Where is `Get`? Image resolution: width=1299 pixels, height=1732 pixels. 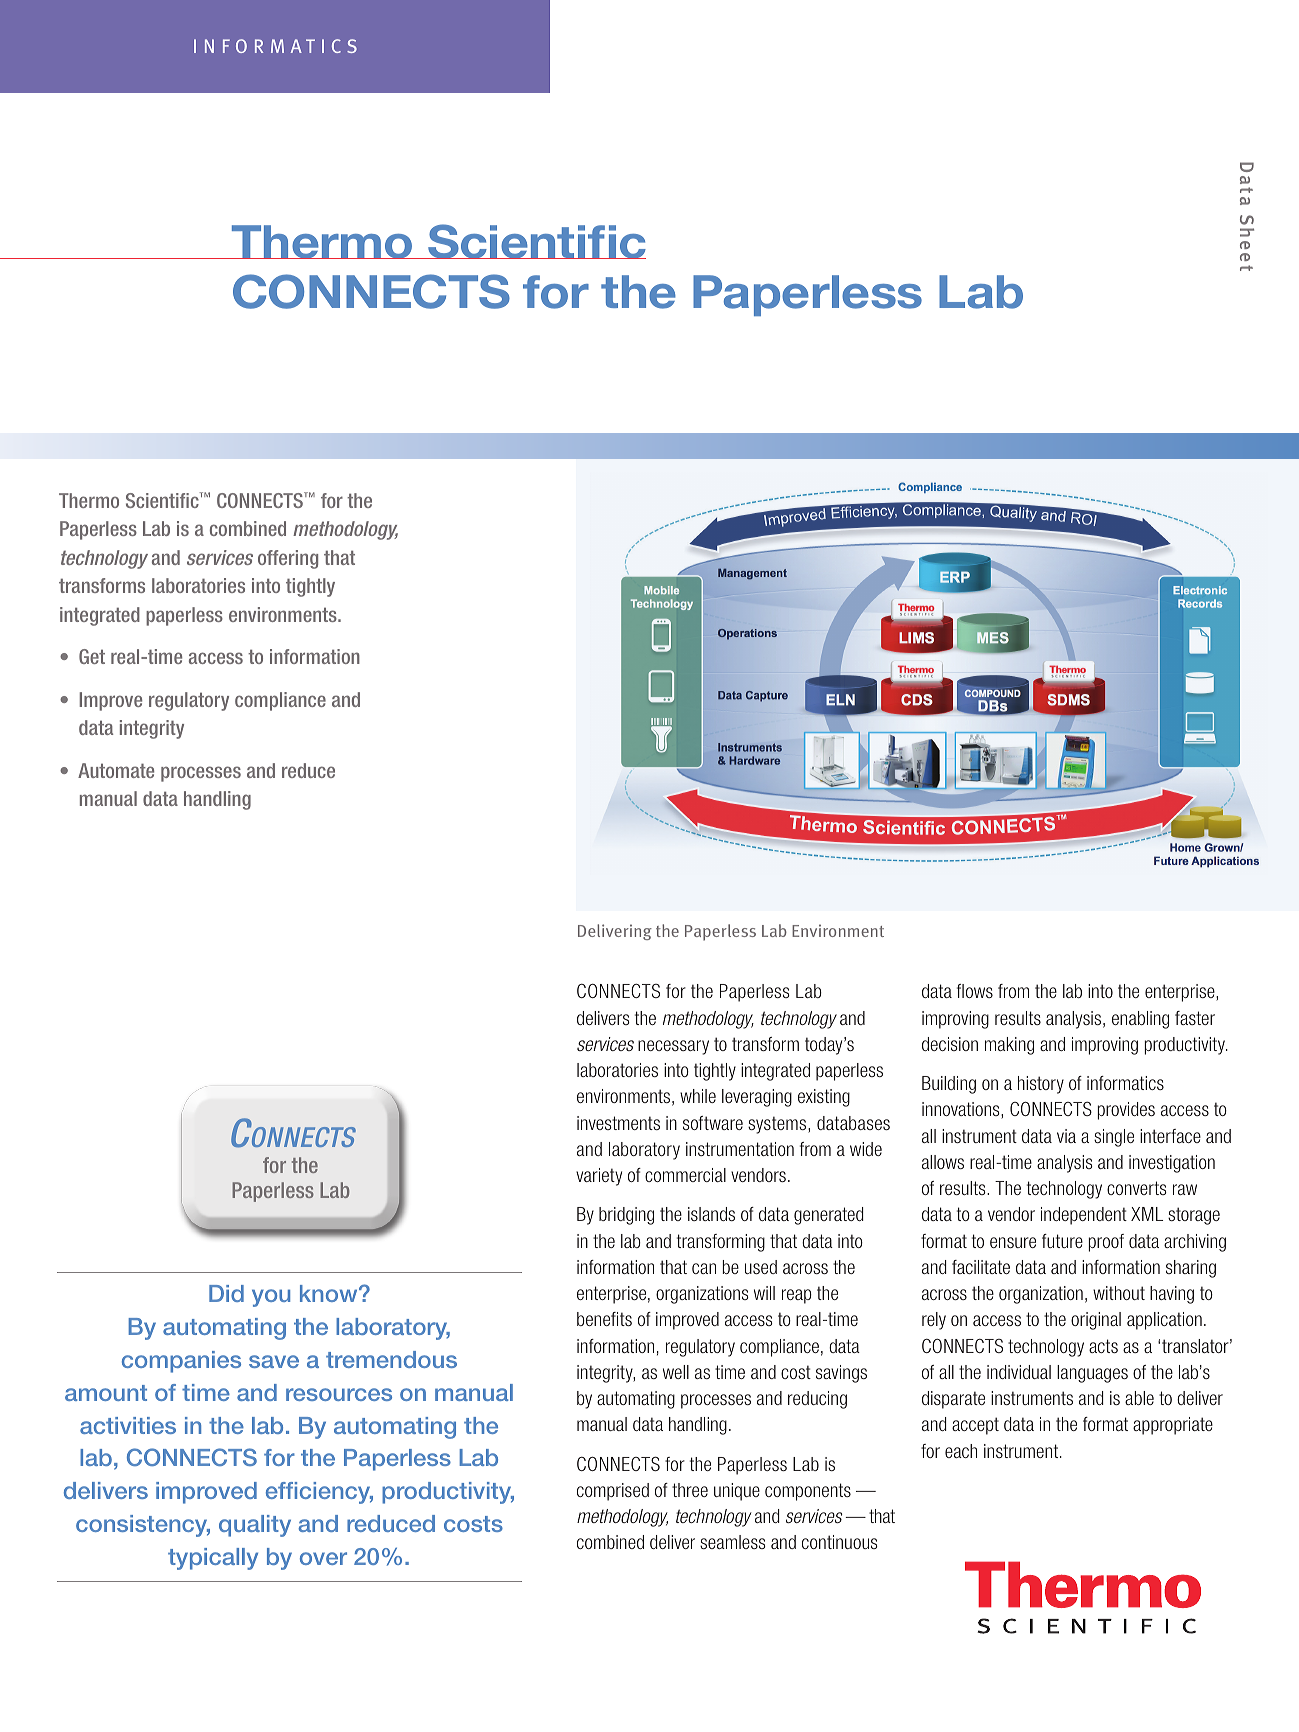
Get is located at coordinates (92, 656).
